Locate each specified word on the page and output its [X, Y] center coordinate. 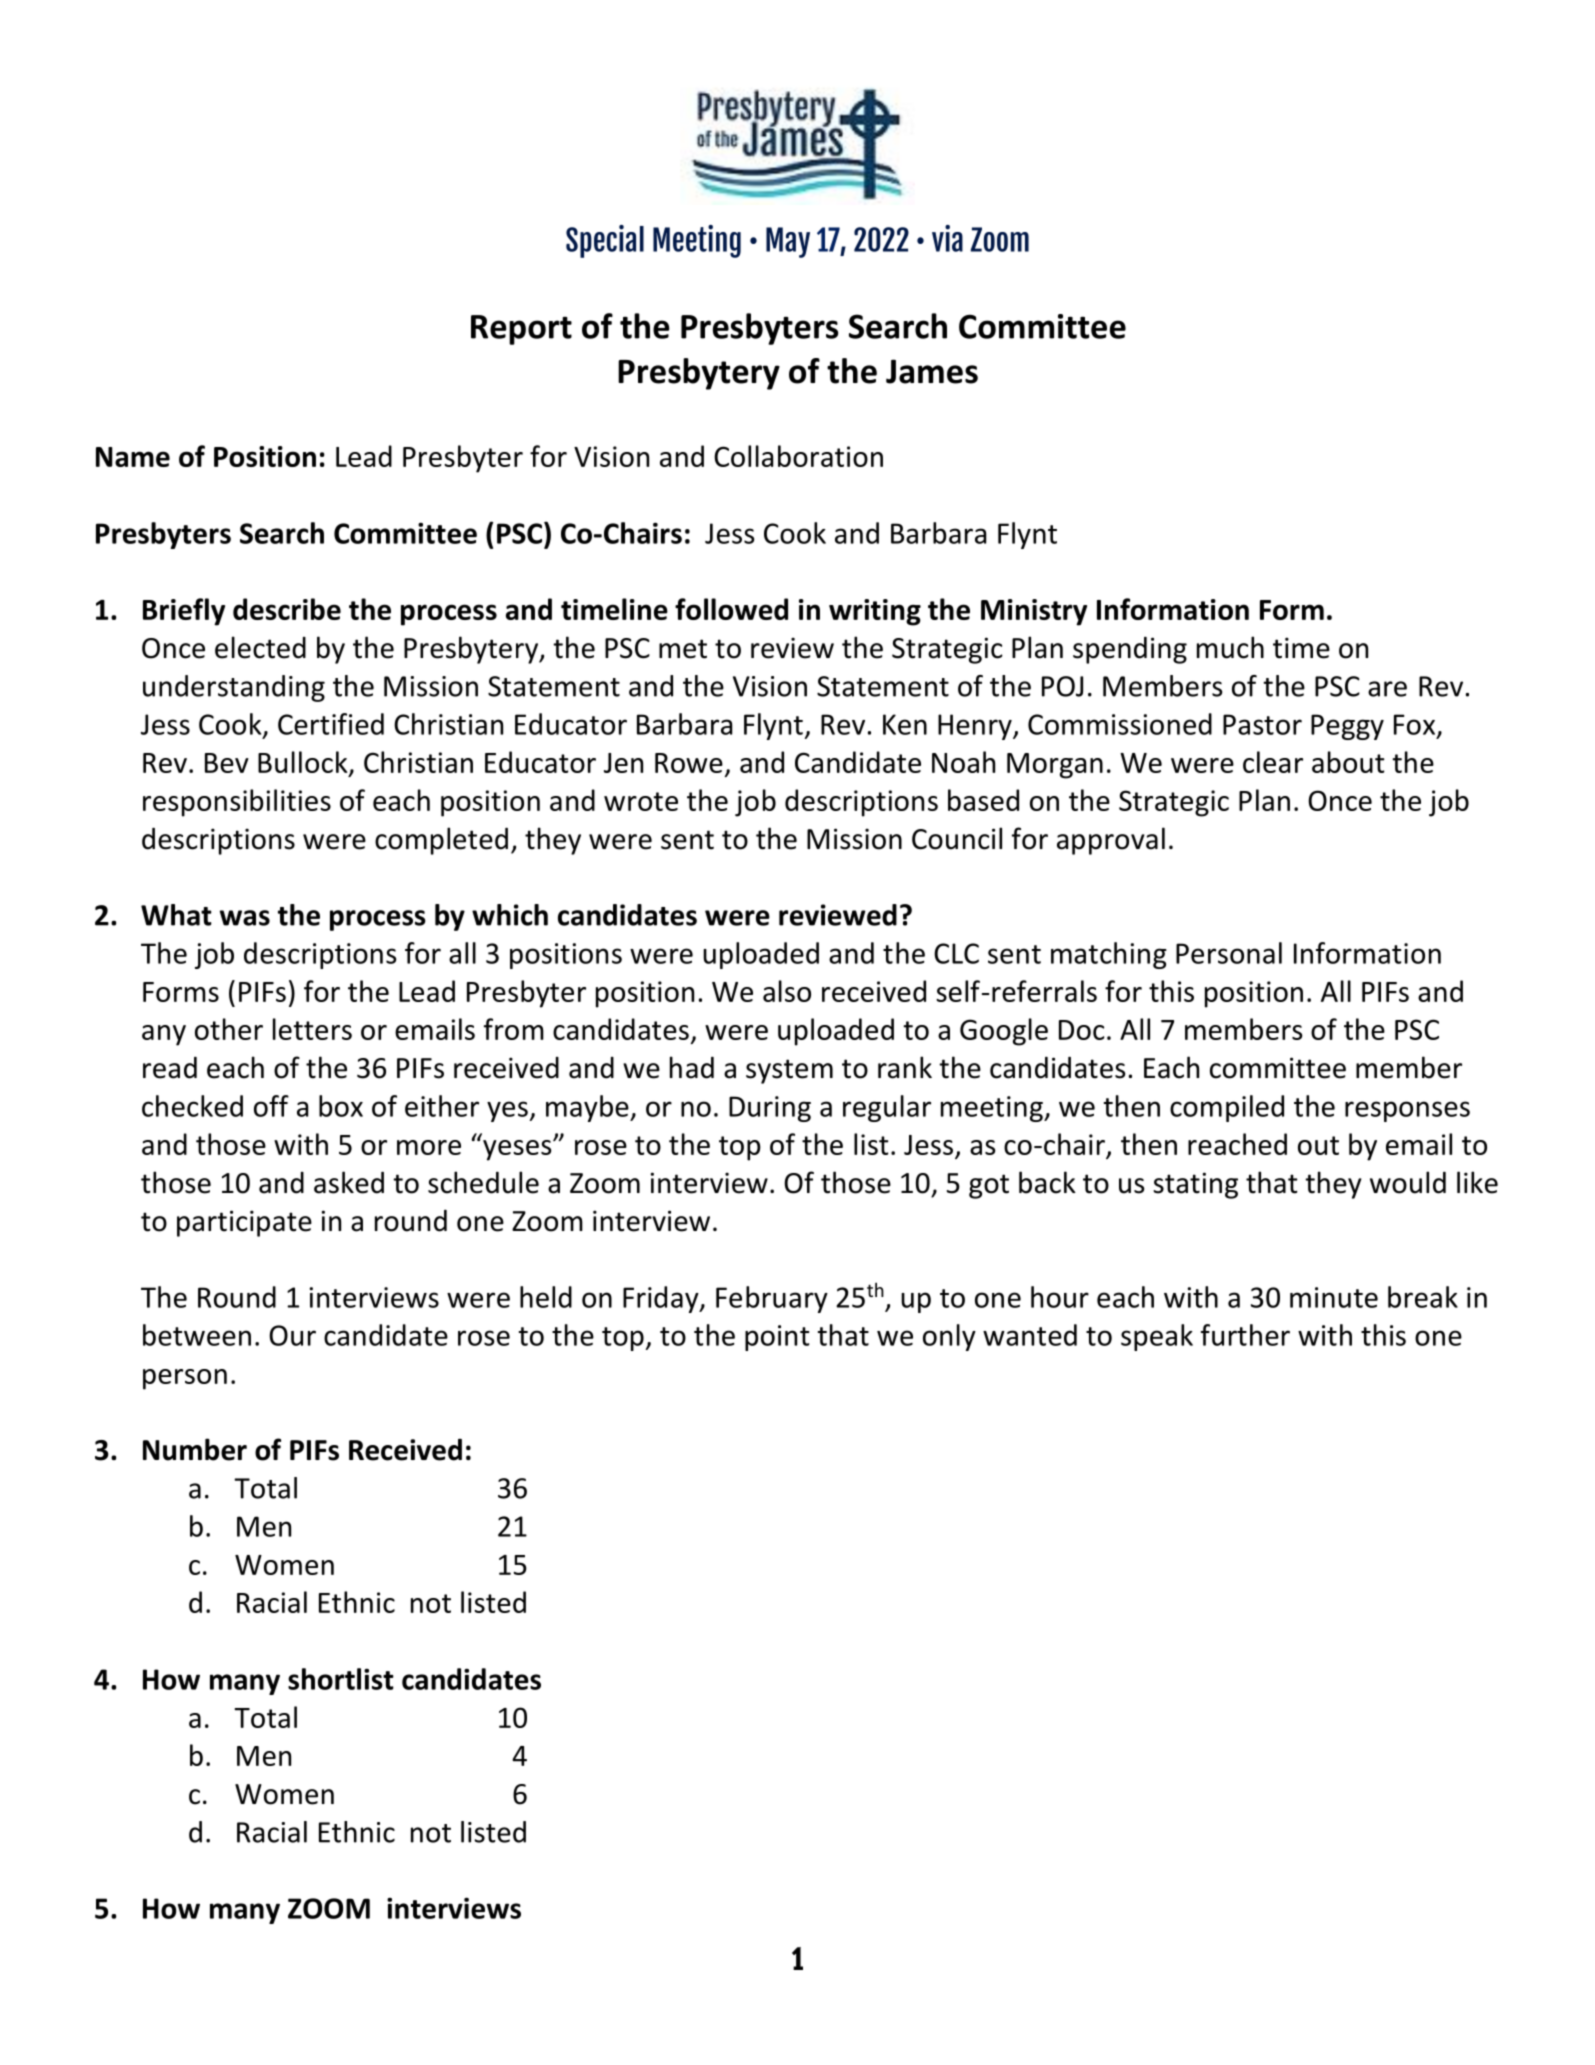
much [1230, 647]
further [1245, 1335]
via [947, 238]
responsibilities [237, 803]
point [777, 1338]
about [1348, 762]
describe [287, 609]
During [770, 1109]
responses [1407, 1111]
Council [957, 838]
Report [521, 330]
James [932, 371]
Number [195, 1449]
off [271, 1106]
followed [731, 609]
